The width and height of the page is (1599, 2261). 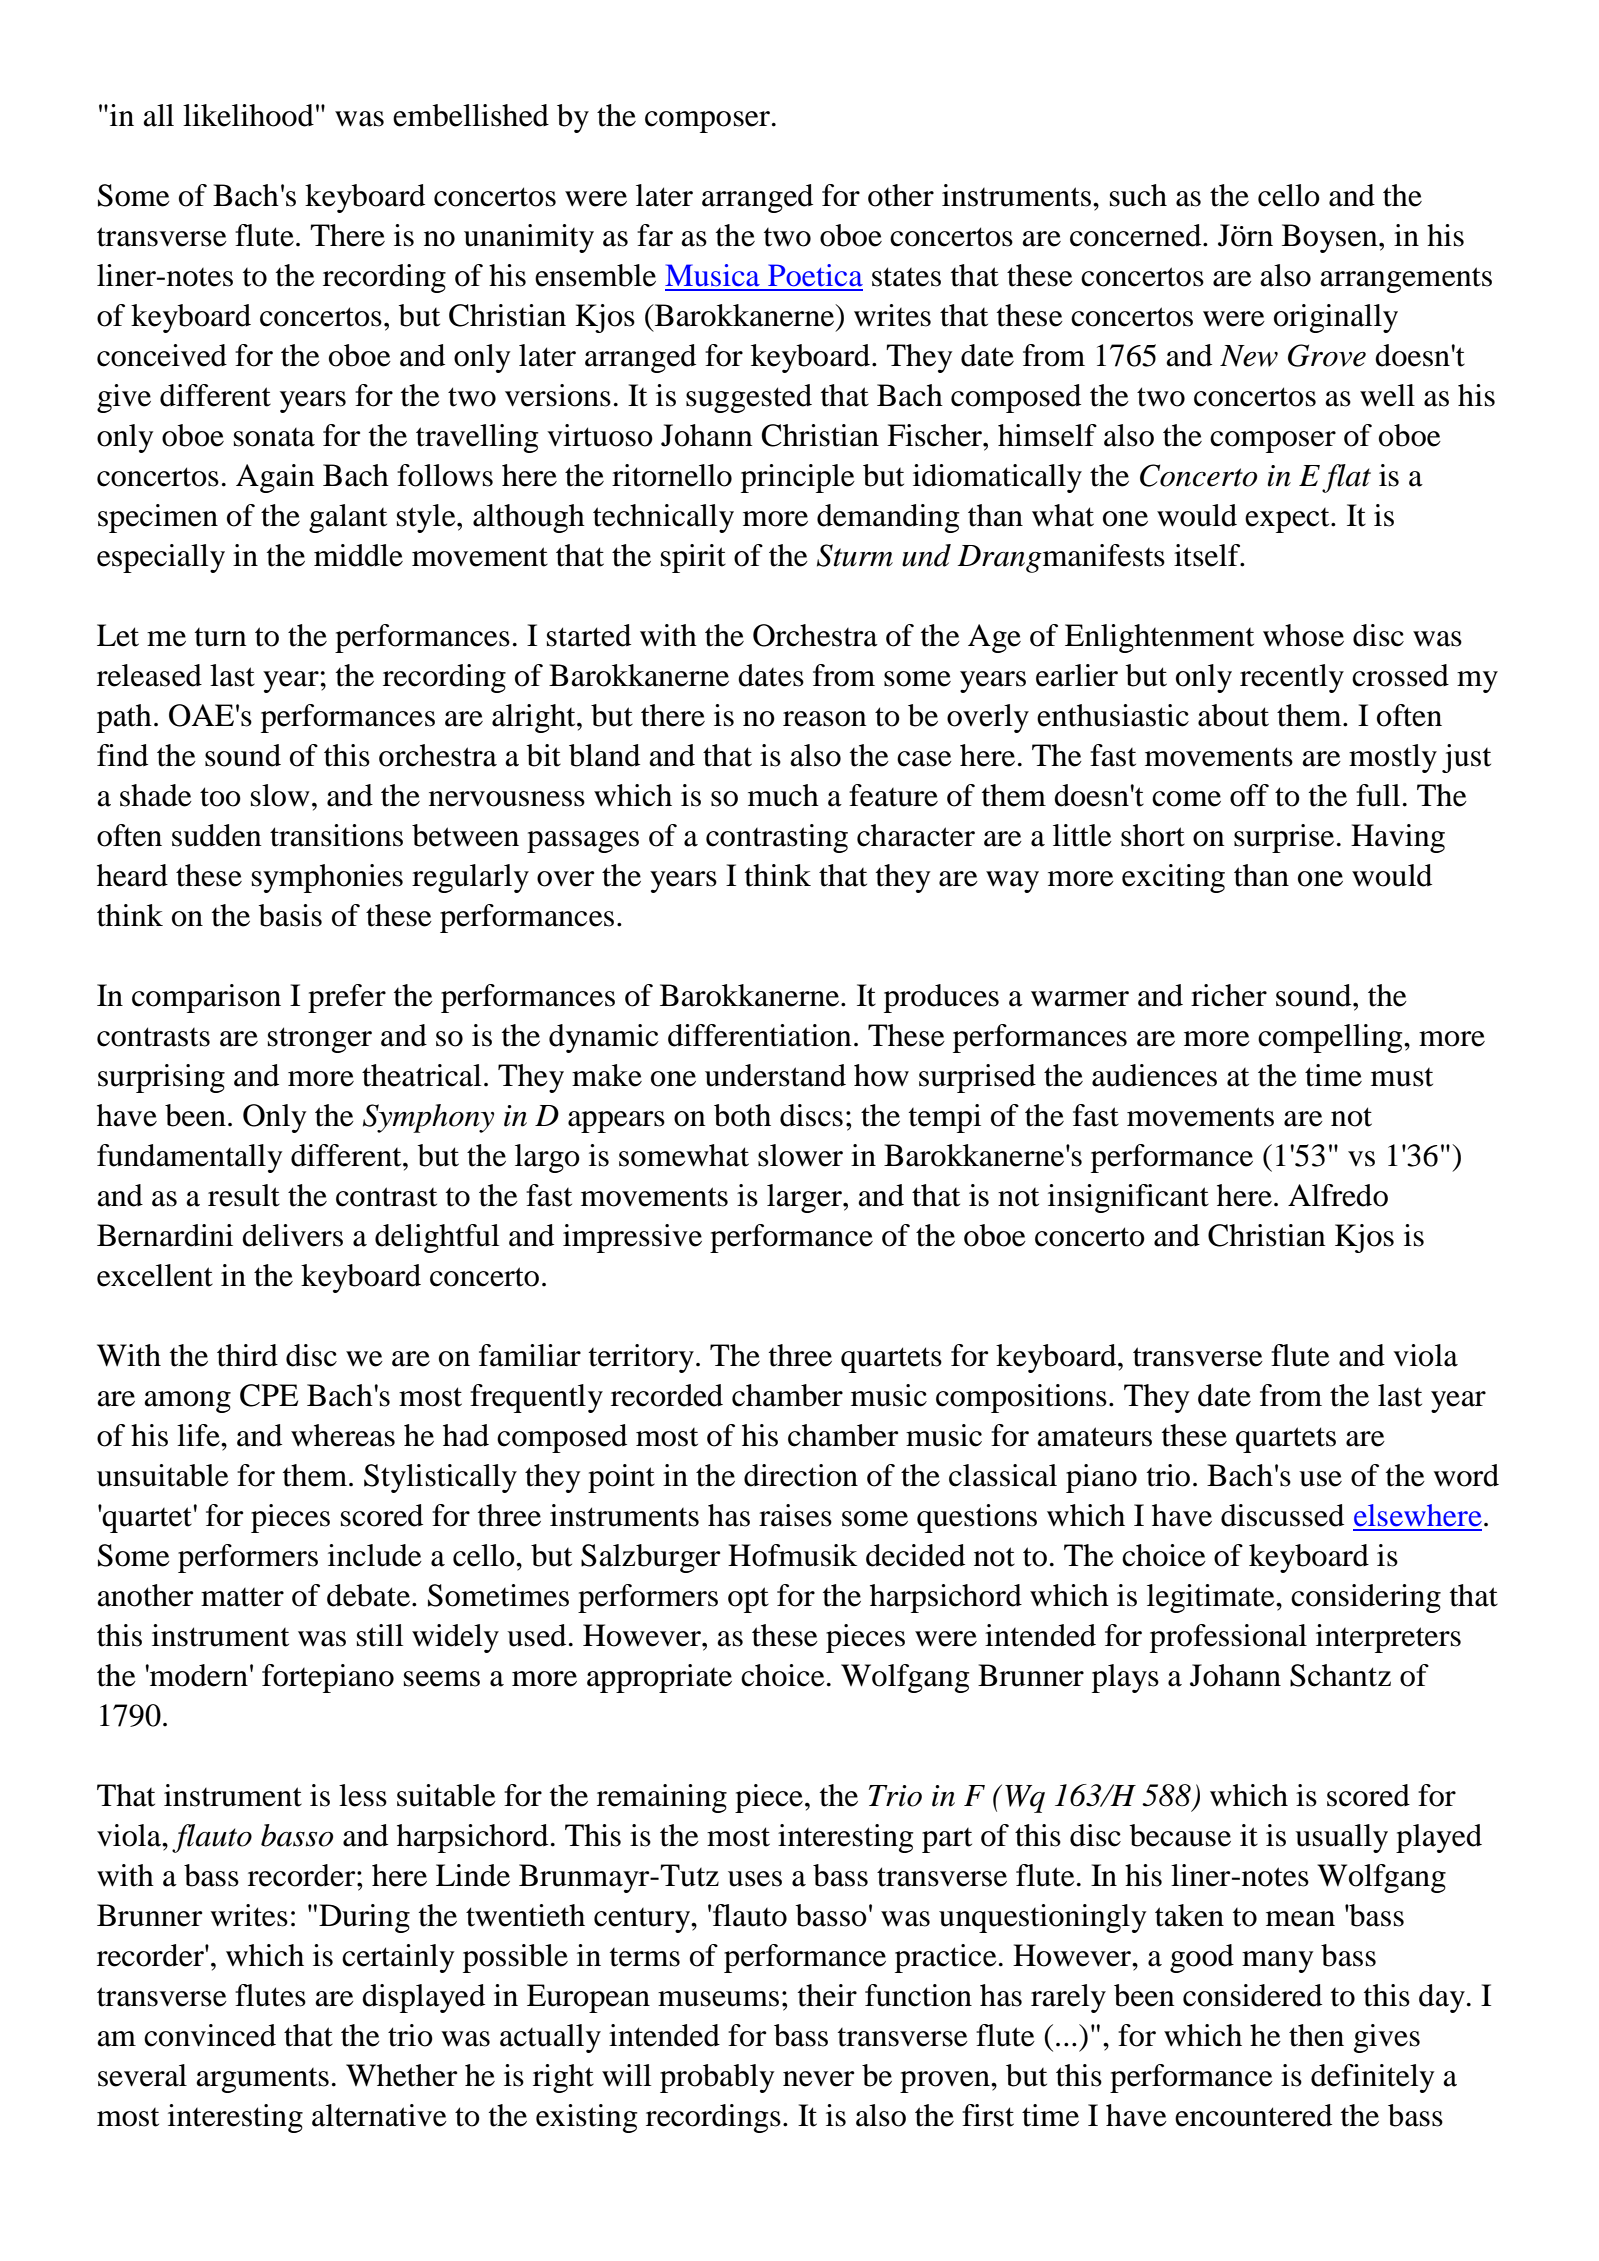 I want to click on arguments, so click(x=262, y=2080).
